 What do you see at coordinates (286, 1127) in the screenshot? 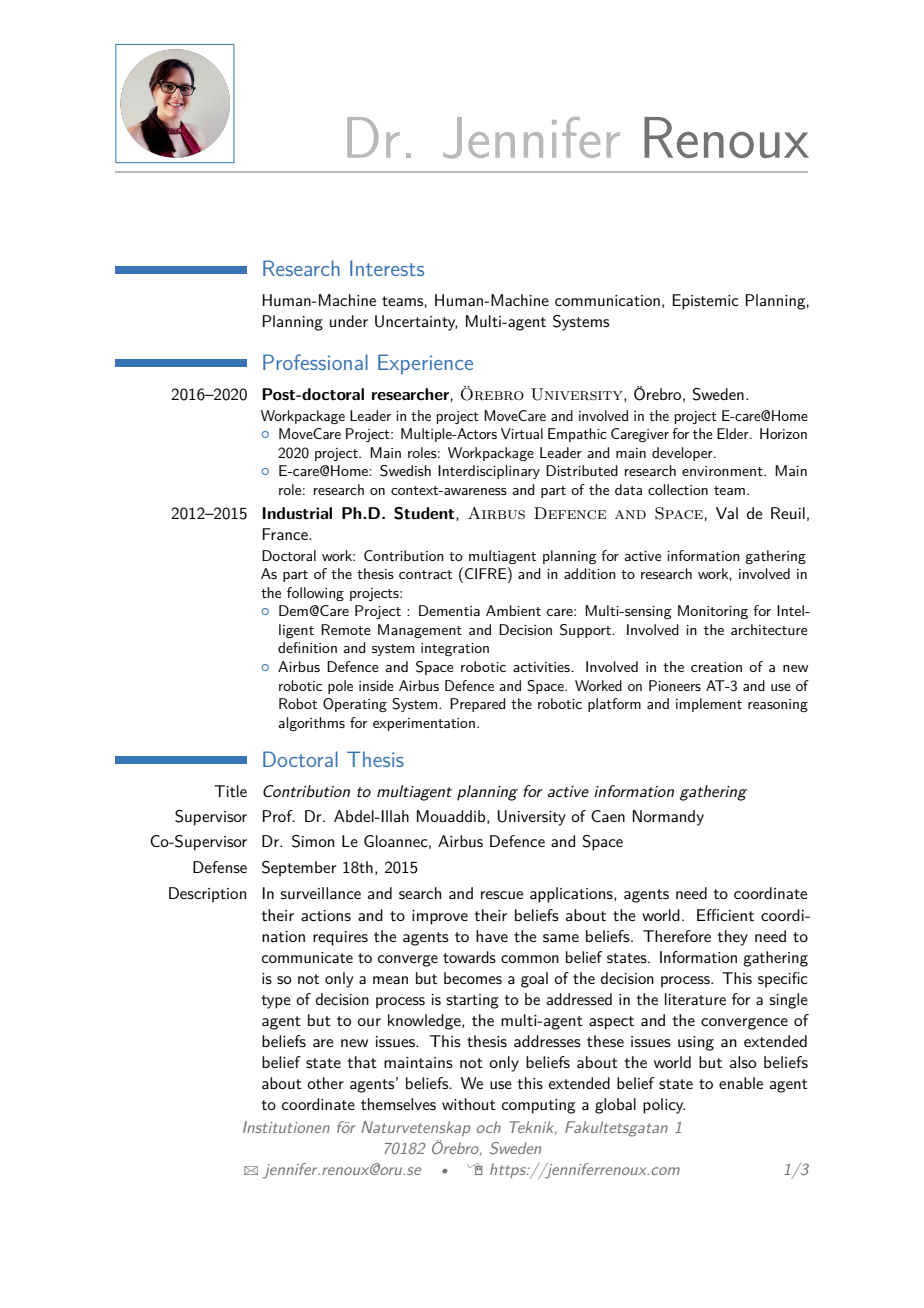
I see `Institutionen` at bounding box center [286, 1127].
